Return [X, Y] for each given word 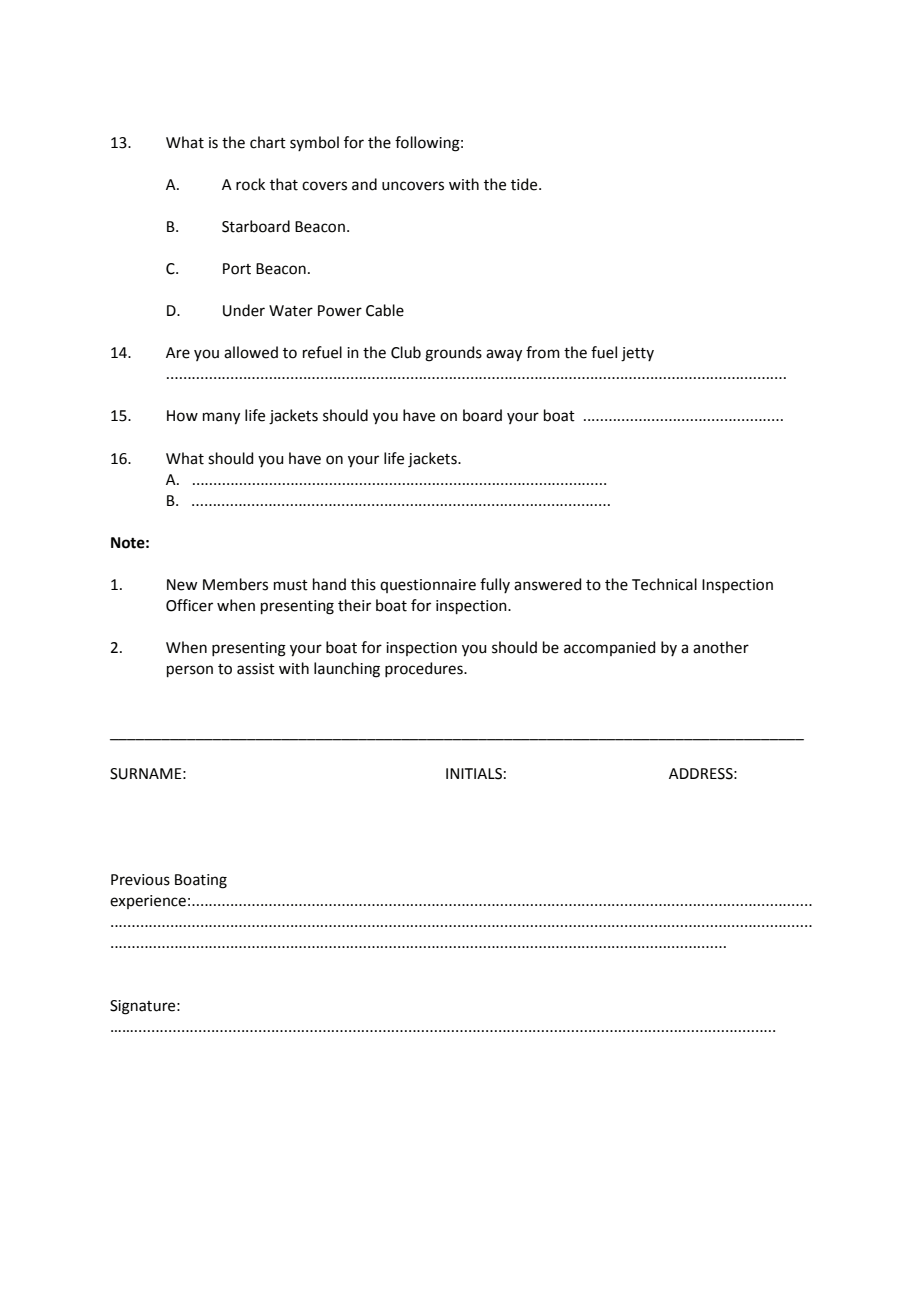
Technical [664, 584]
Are [178, 353]
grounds [453, 354]
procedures [425, 669]
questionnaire [428, 586]
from [543, 352]
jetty [637, 354]
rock [250, 184]
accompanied [609, 648]
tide [525, 184]
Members [235, 584]
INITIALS [474, 774]
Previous [140, 880]
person [190, 671]
